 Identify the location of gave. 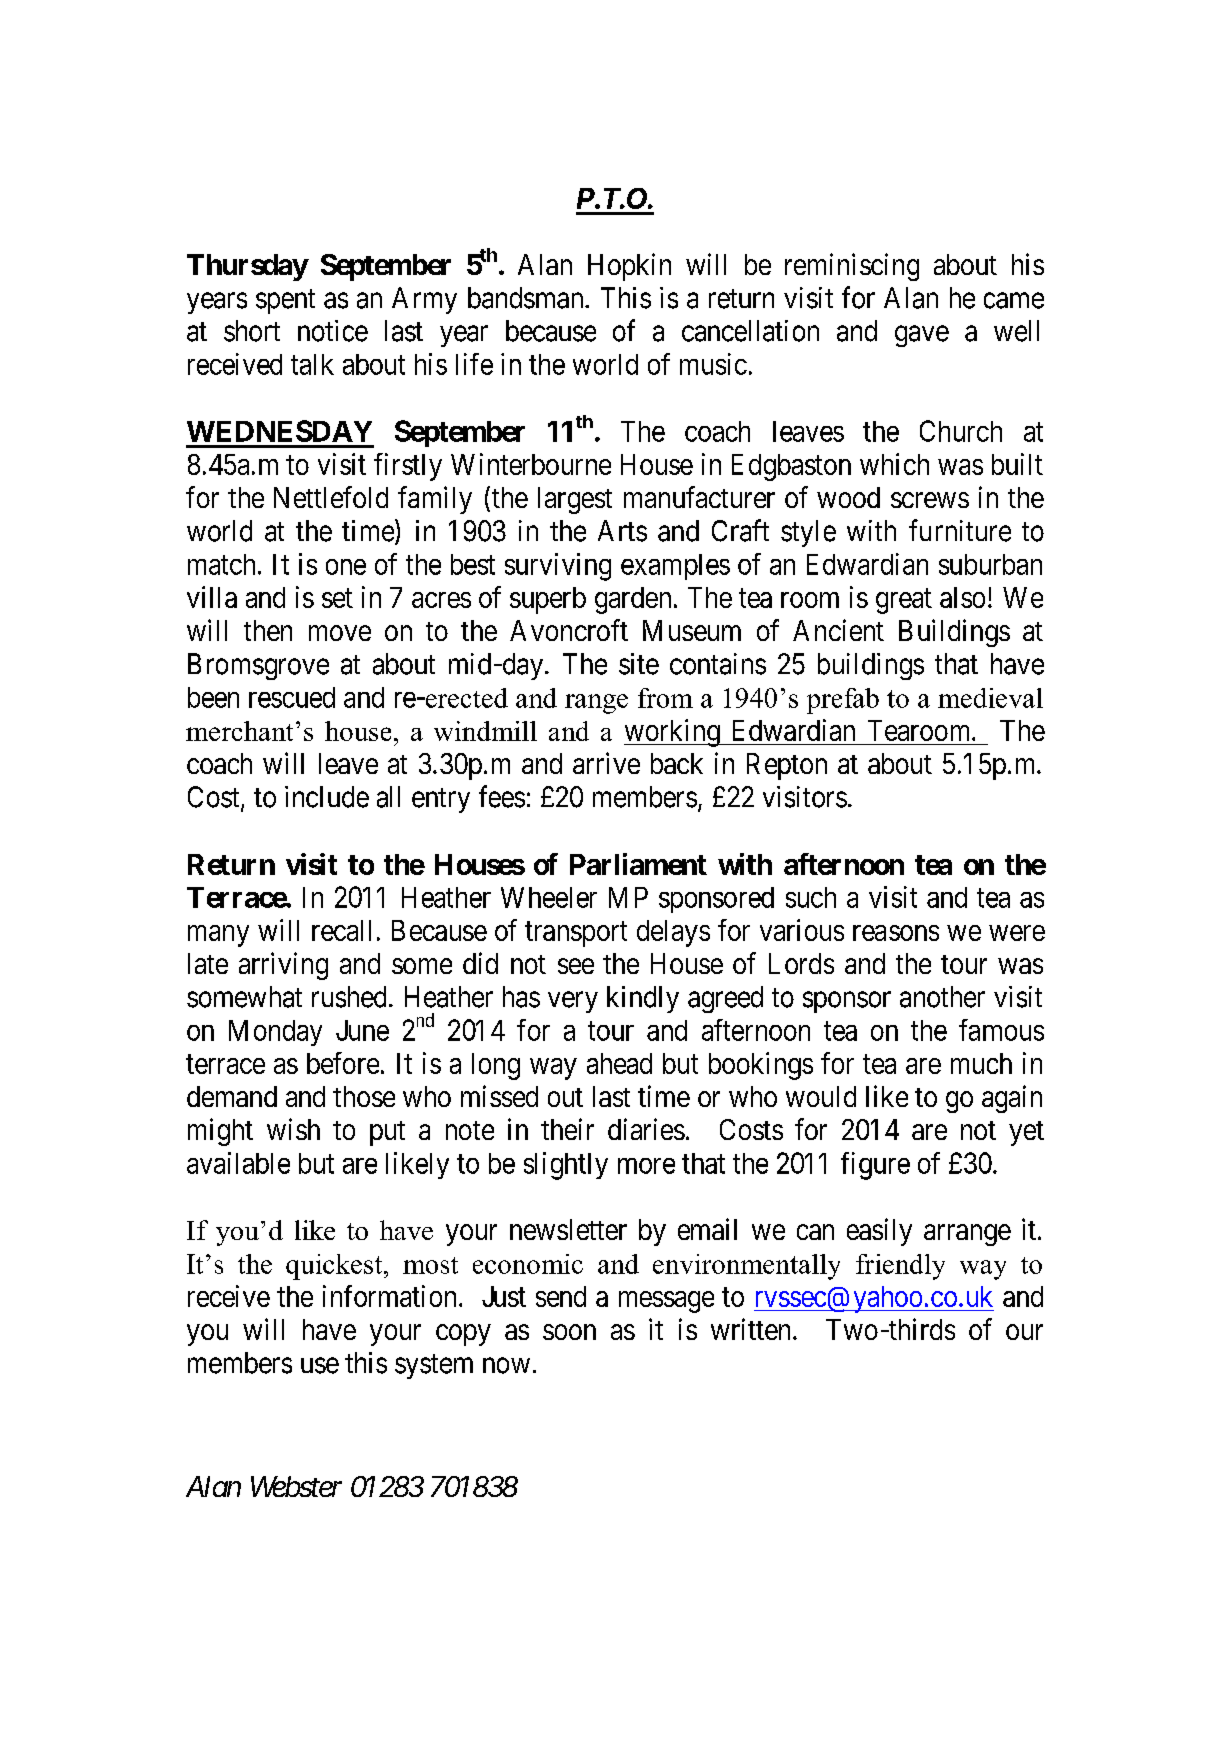
(922, 336).
